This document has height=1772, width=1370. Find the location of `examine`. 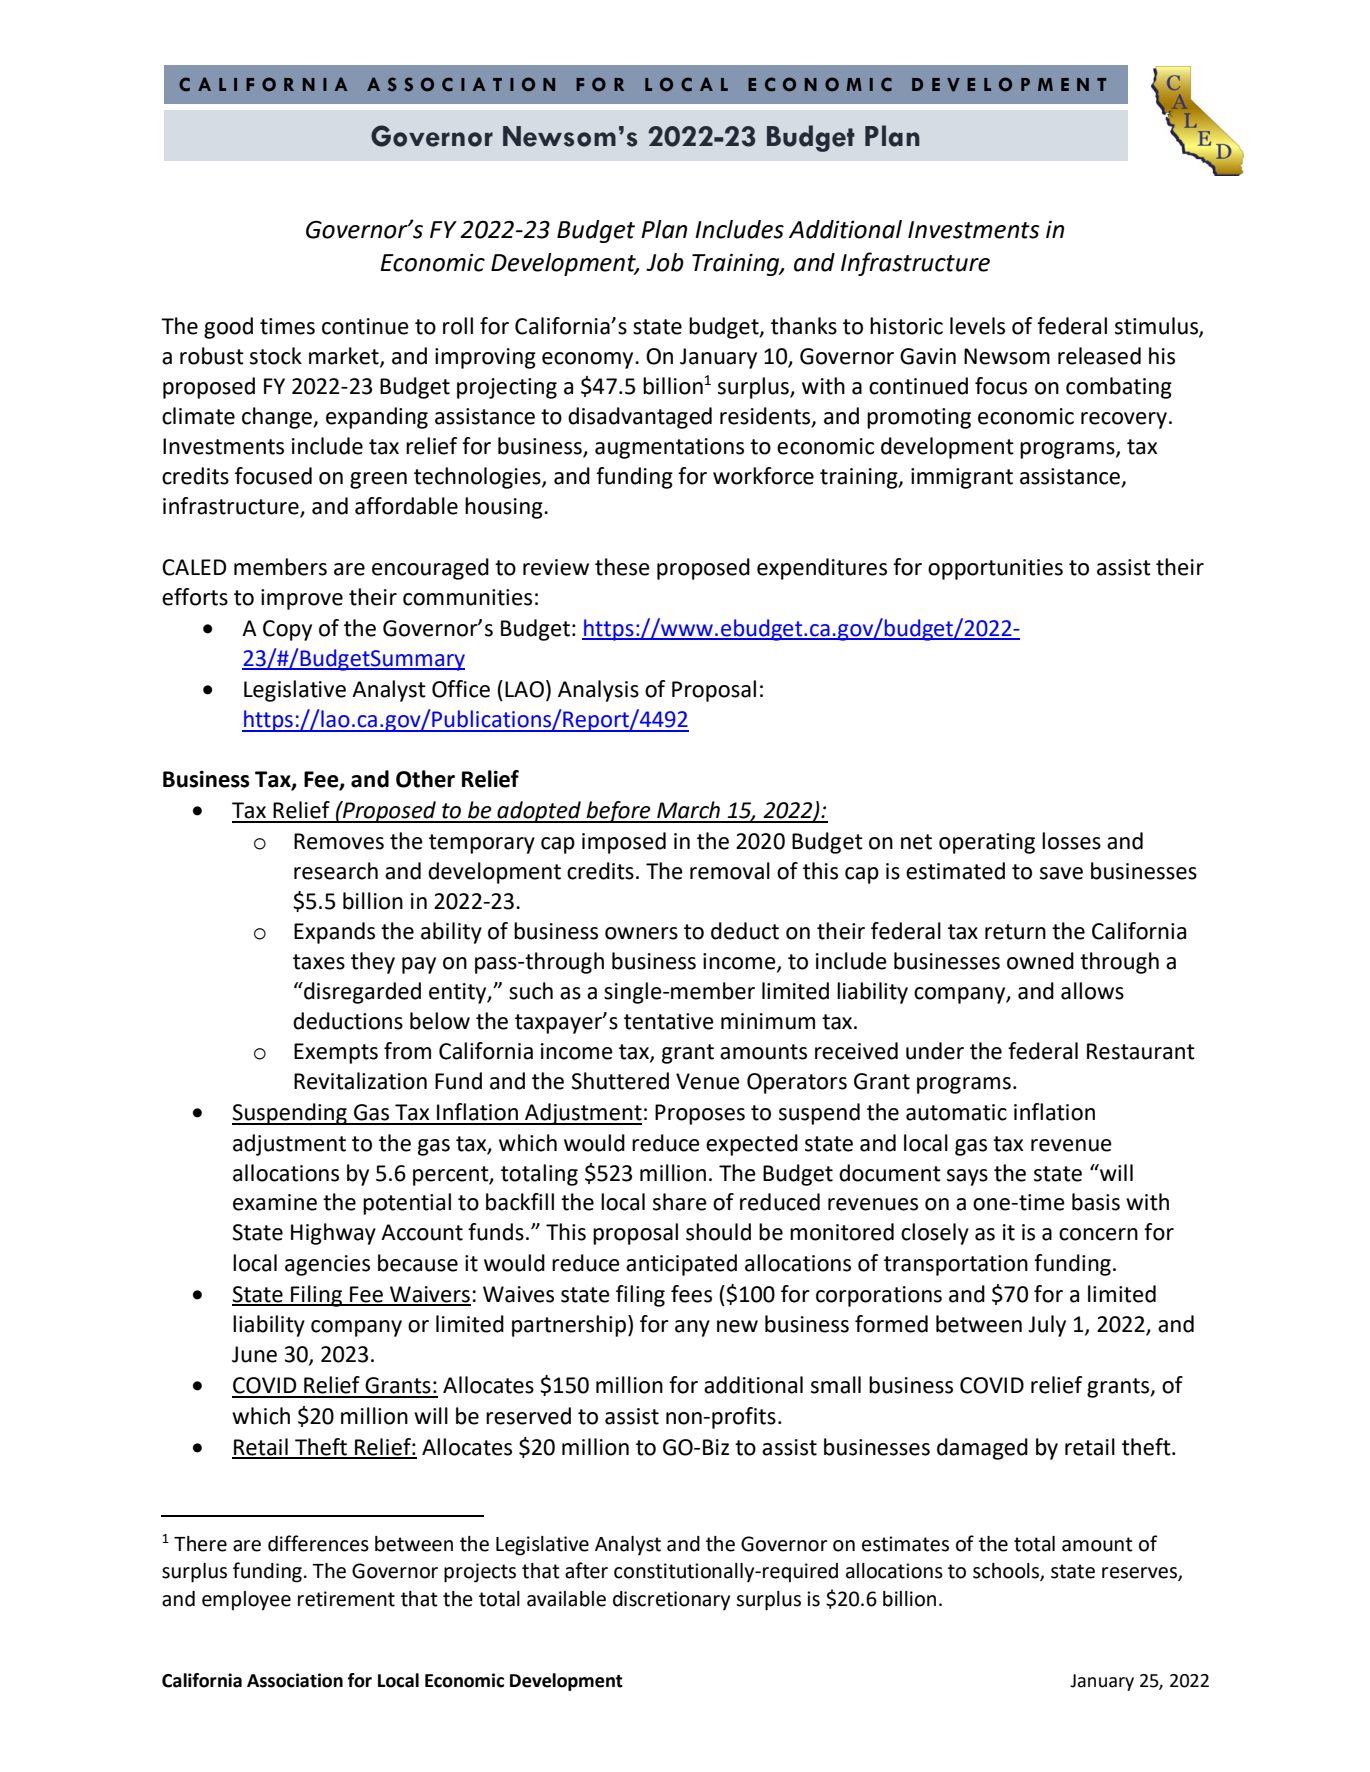

examine is located at coordinates (275, 1202).
